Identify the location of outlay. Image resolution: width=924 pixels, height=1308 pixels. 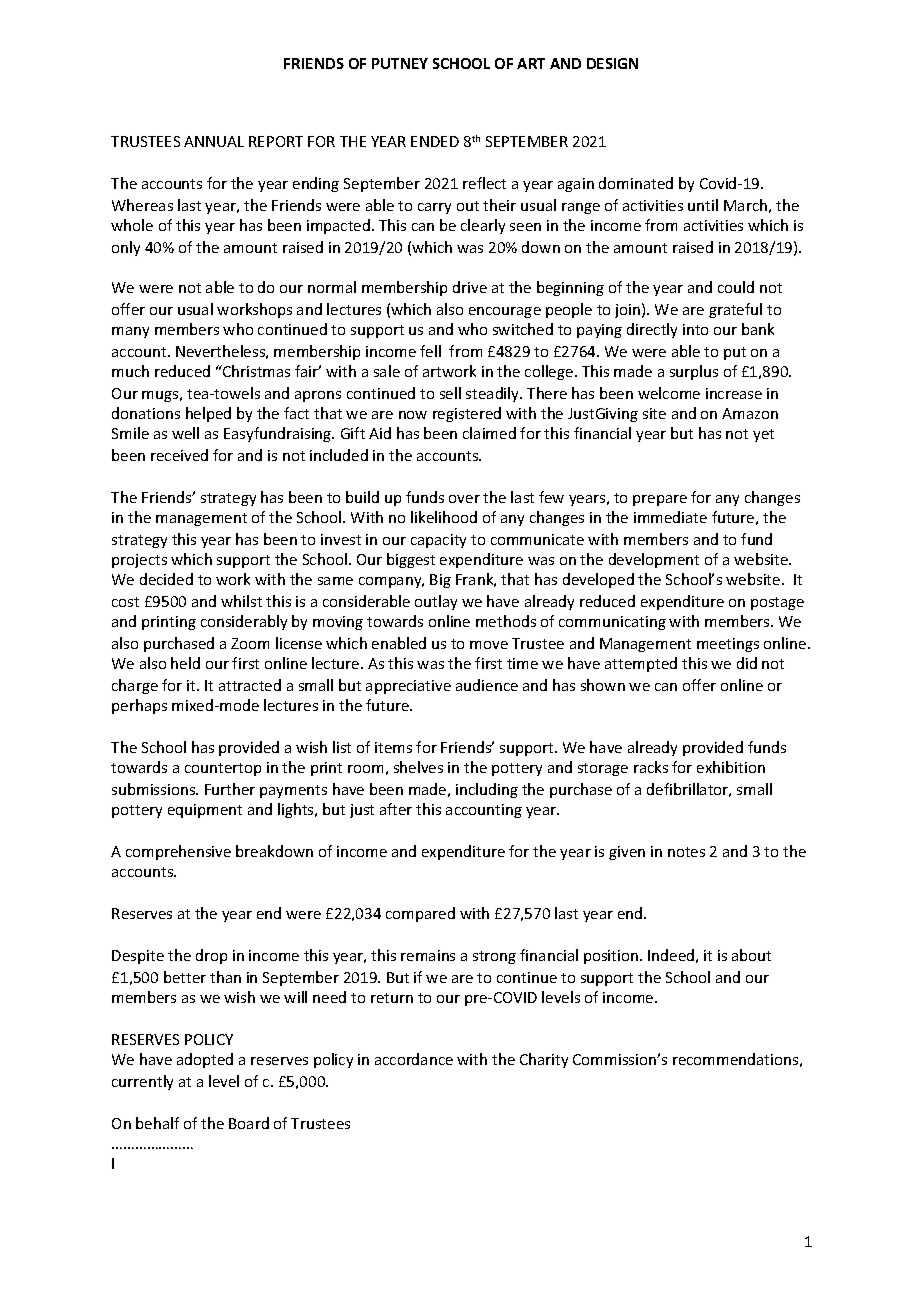
(436, 602).
